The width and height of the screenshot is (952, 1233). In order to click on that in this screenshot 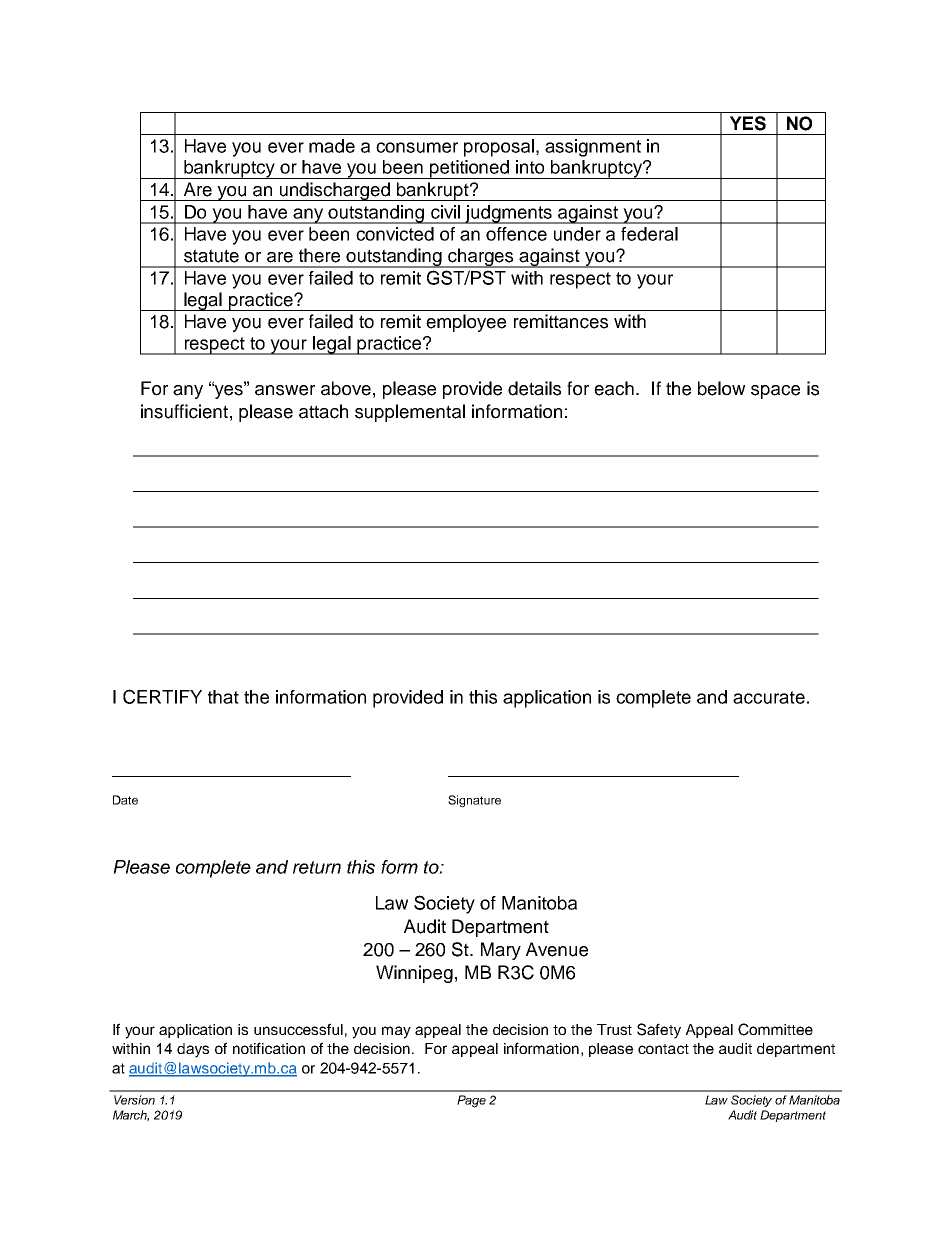, I will do `click(223, 697)`.
